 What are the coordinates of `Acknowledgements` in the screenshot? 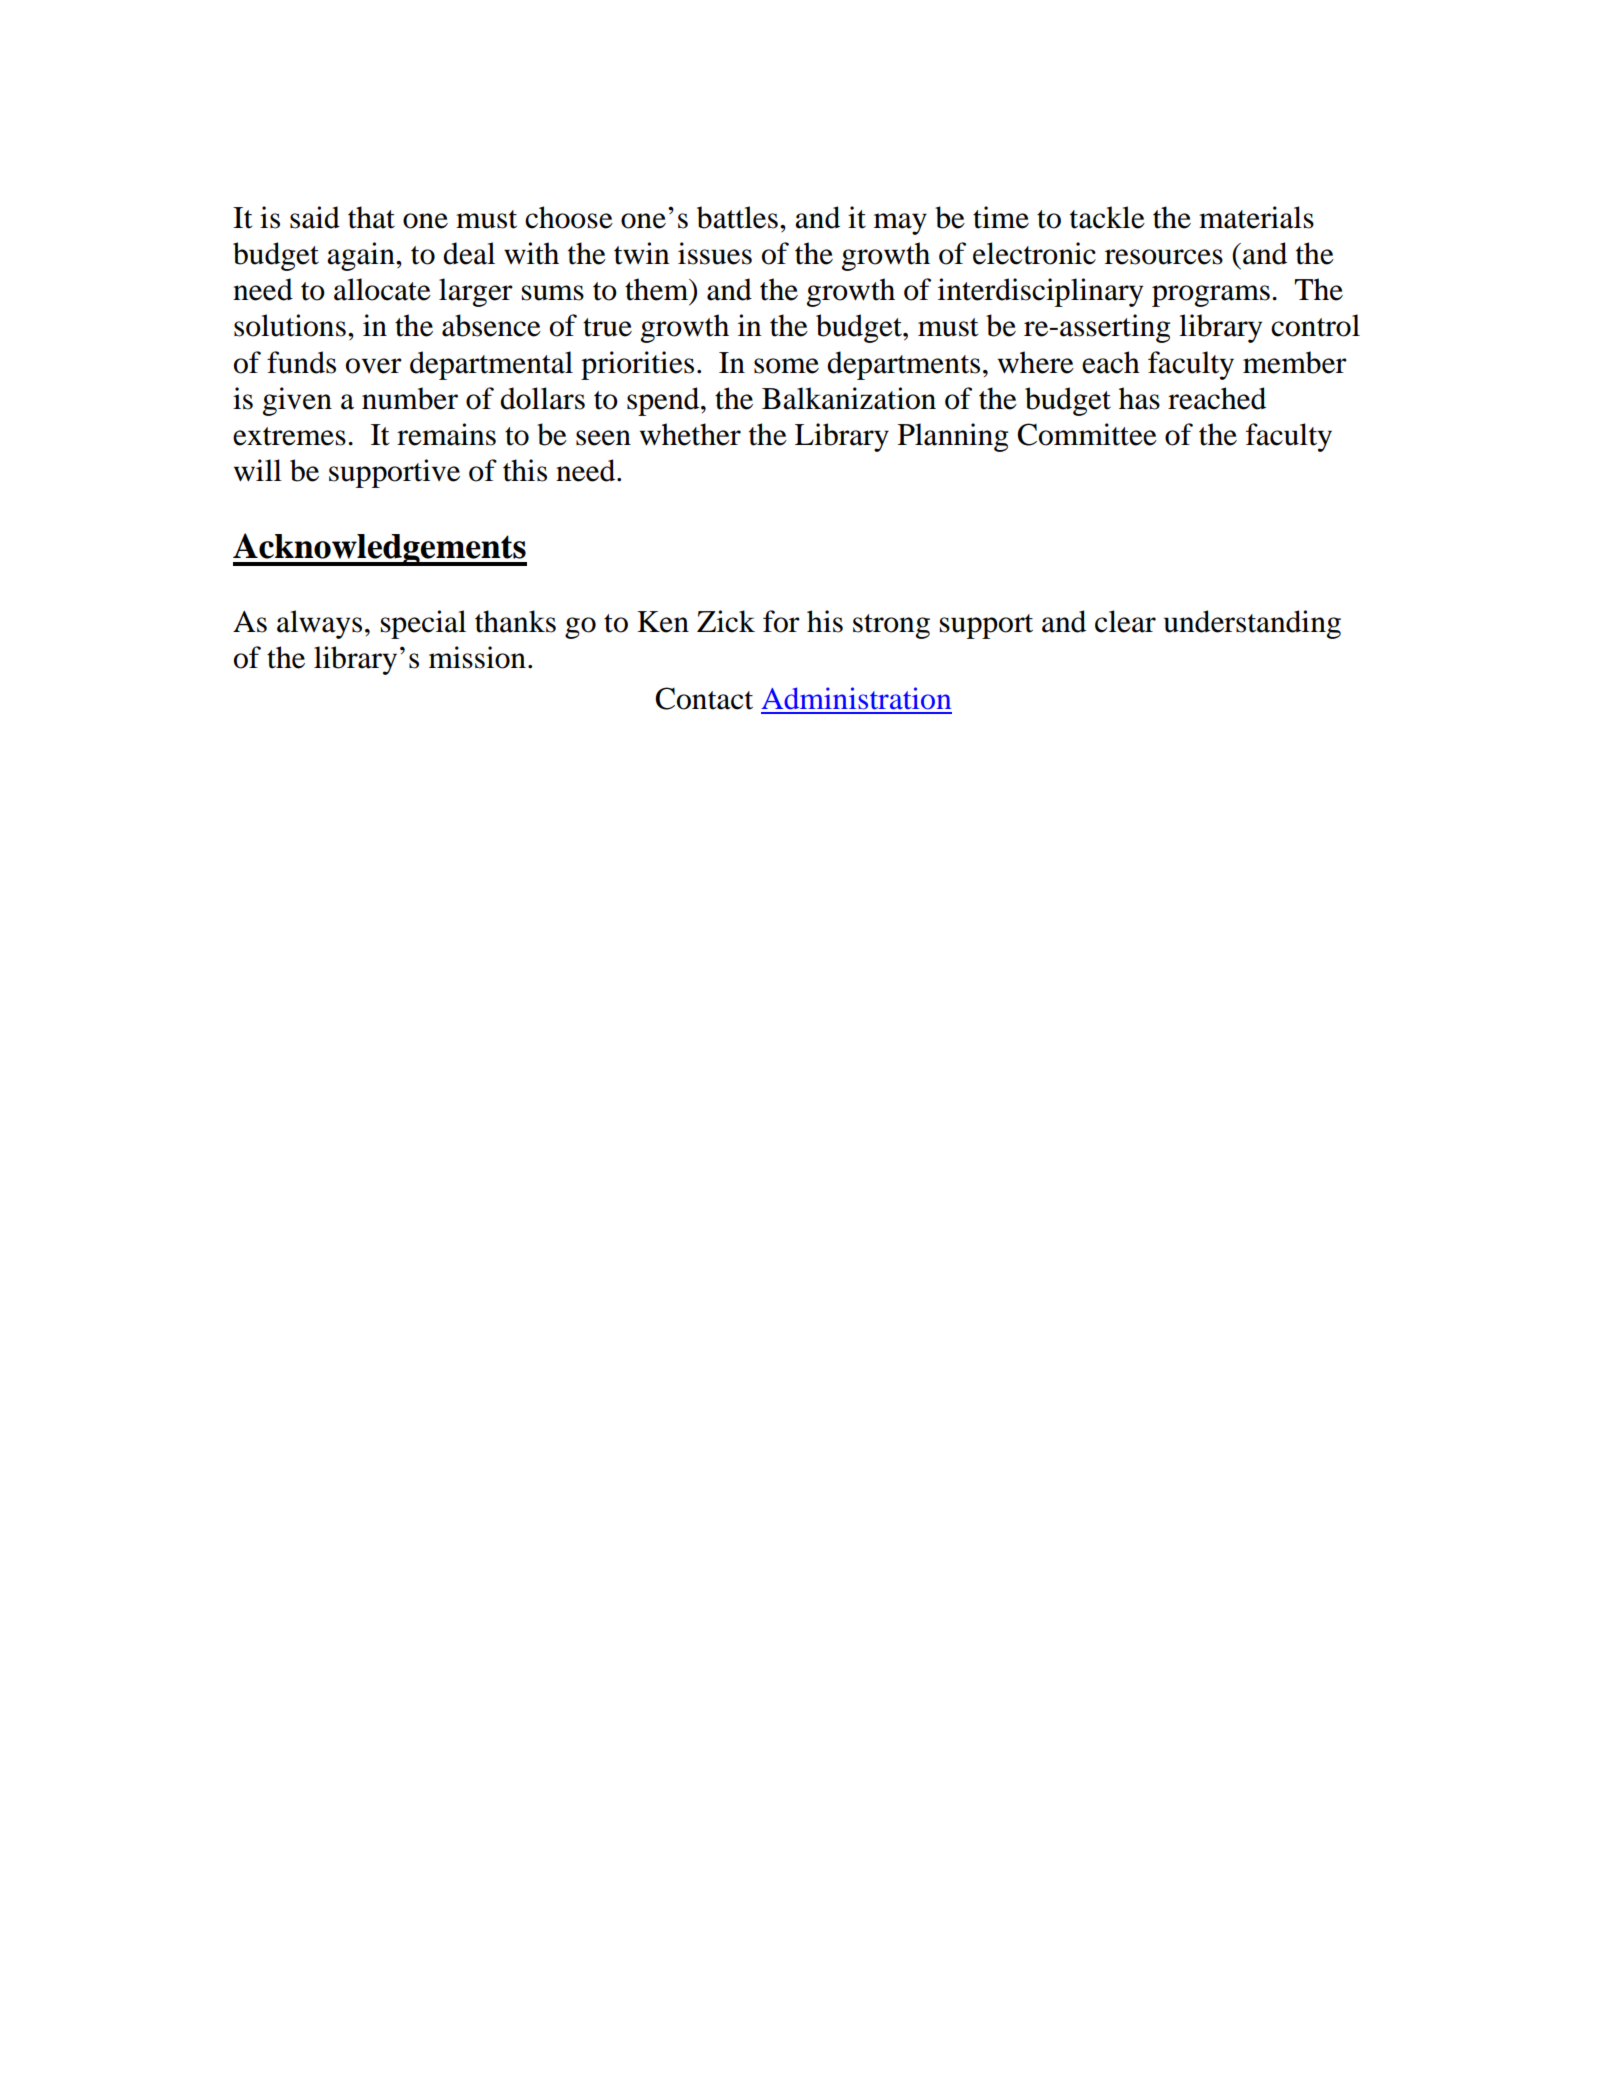 It's located at (380, 549).
